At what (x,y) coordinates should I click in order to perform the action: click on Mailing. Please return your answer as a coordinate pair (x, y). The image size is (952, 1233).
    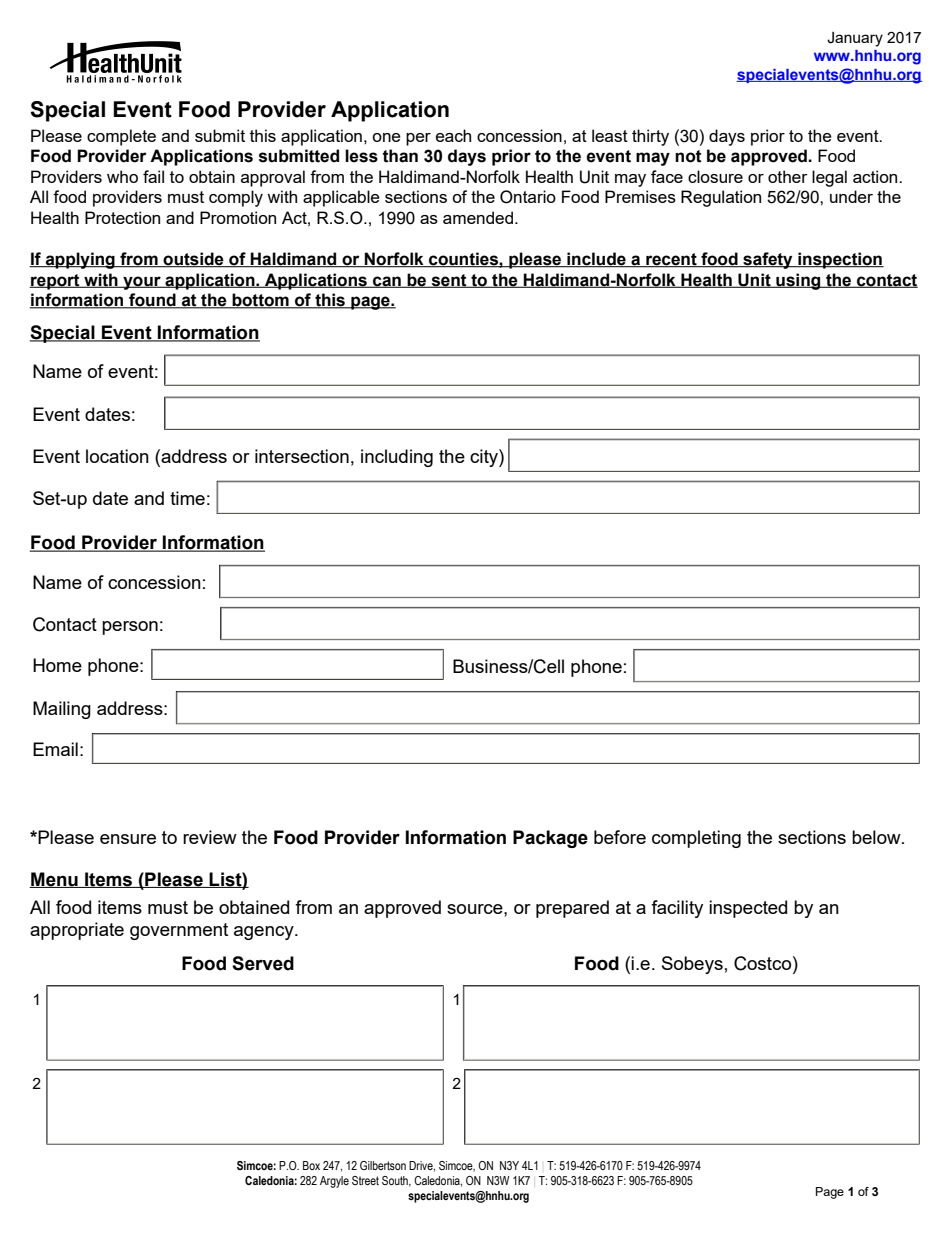
    Looking at the image, I should click on (62, 710).
